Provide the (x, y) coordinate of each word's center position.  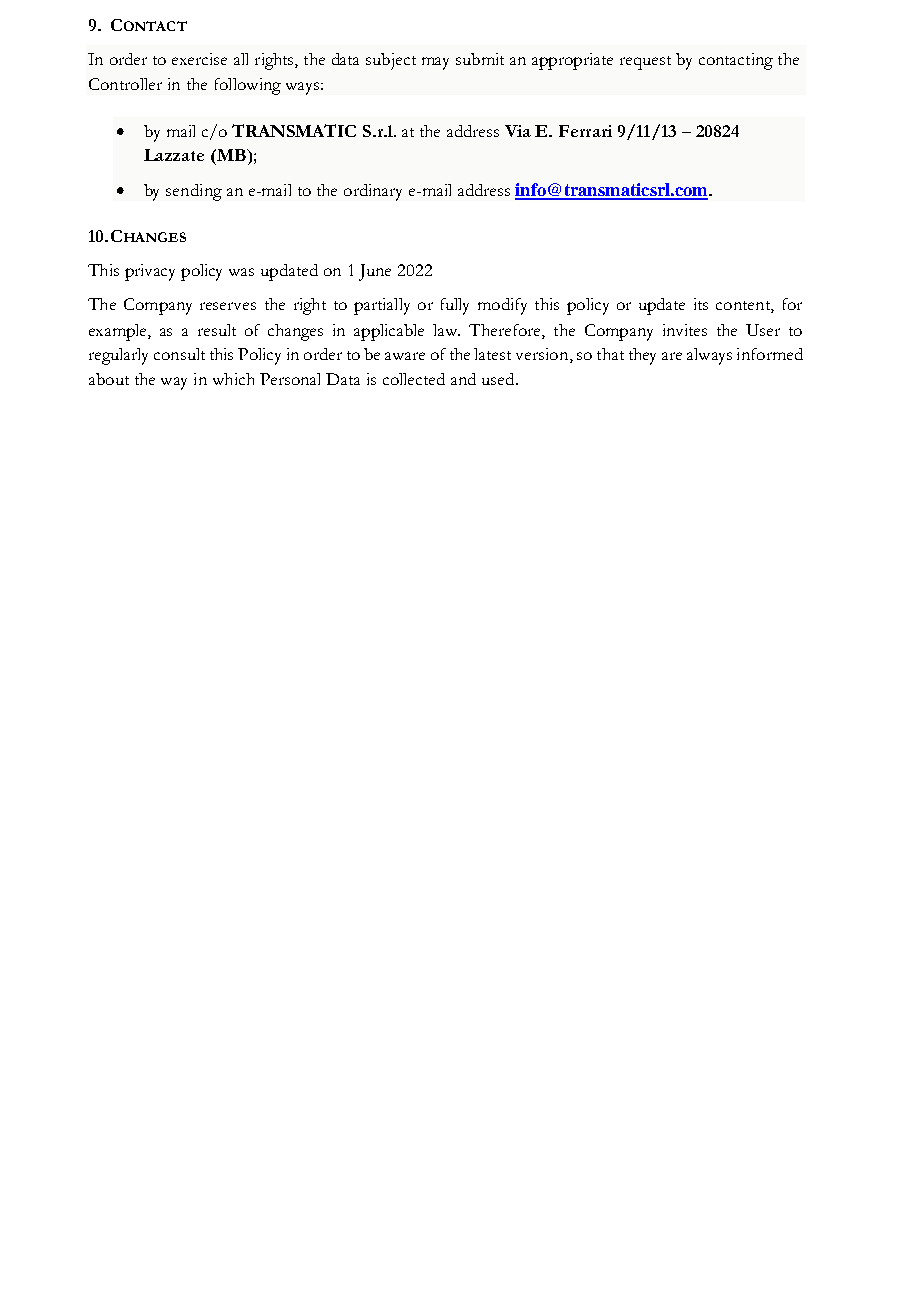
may (435, 63)
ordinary (373, 192)
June (375, 272)
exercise (199, 59)
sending (194, 192)
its (701, 304)
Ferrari (585, 131)
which (233, 379)
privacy (150, 272)
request (645, 63)
